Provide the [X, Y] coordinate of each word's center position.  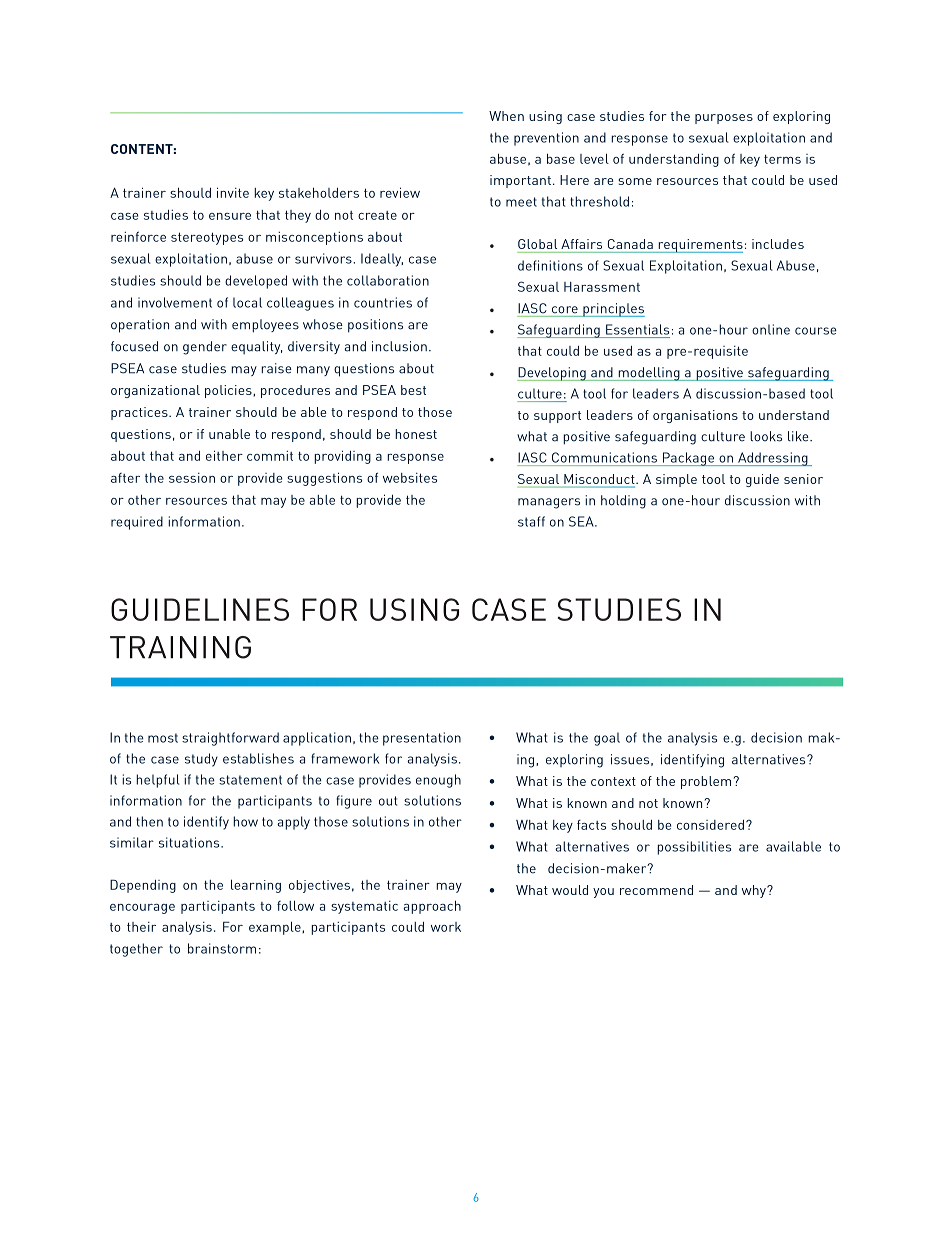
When [506, 116]
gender [205, 348]
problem [706, 782]
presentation [422, 739]
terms [782, 159]
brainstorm [222, 948]
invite [233, 192]
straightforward [230, 739]
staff [531, 521]
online [771, 329]
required [137, 523]
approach [432, 907]
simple [676, 480]
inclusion [399, 346]
